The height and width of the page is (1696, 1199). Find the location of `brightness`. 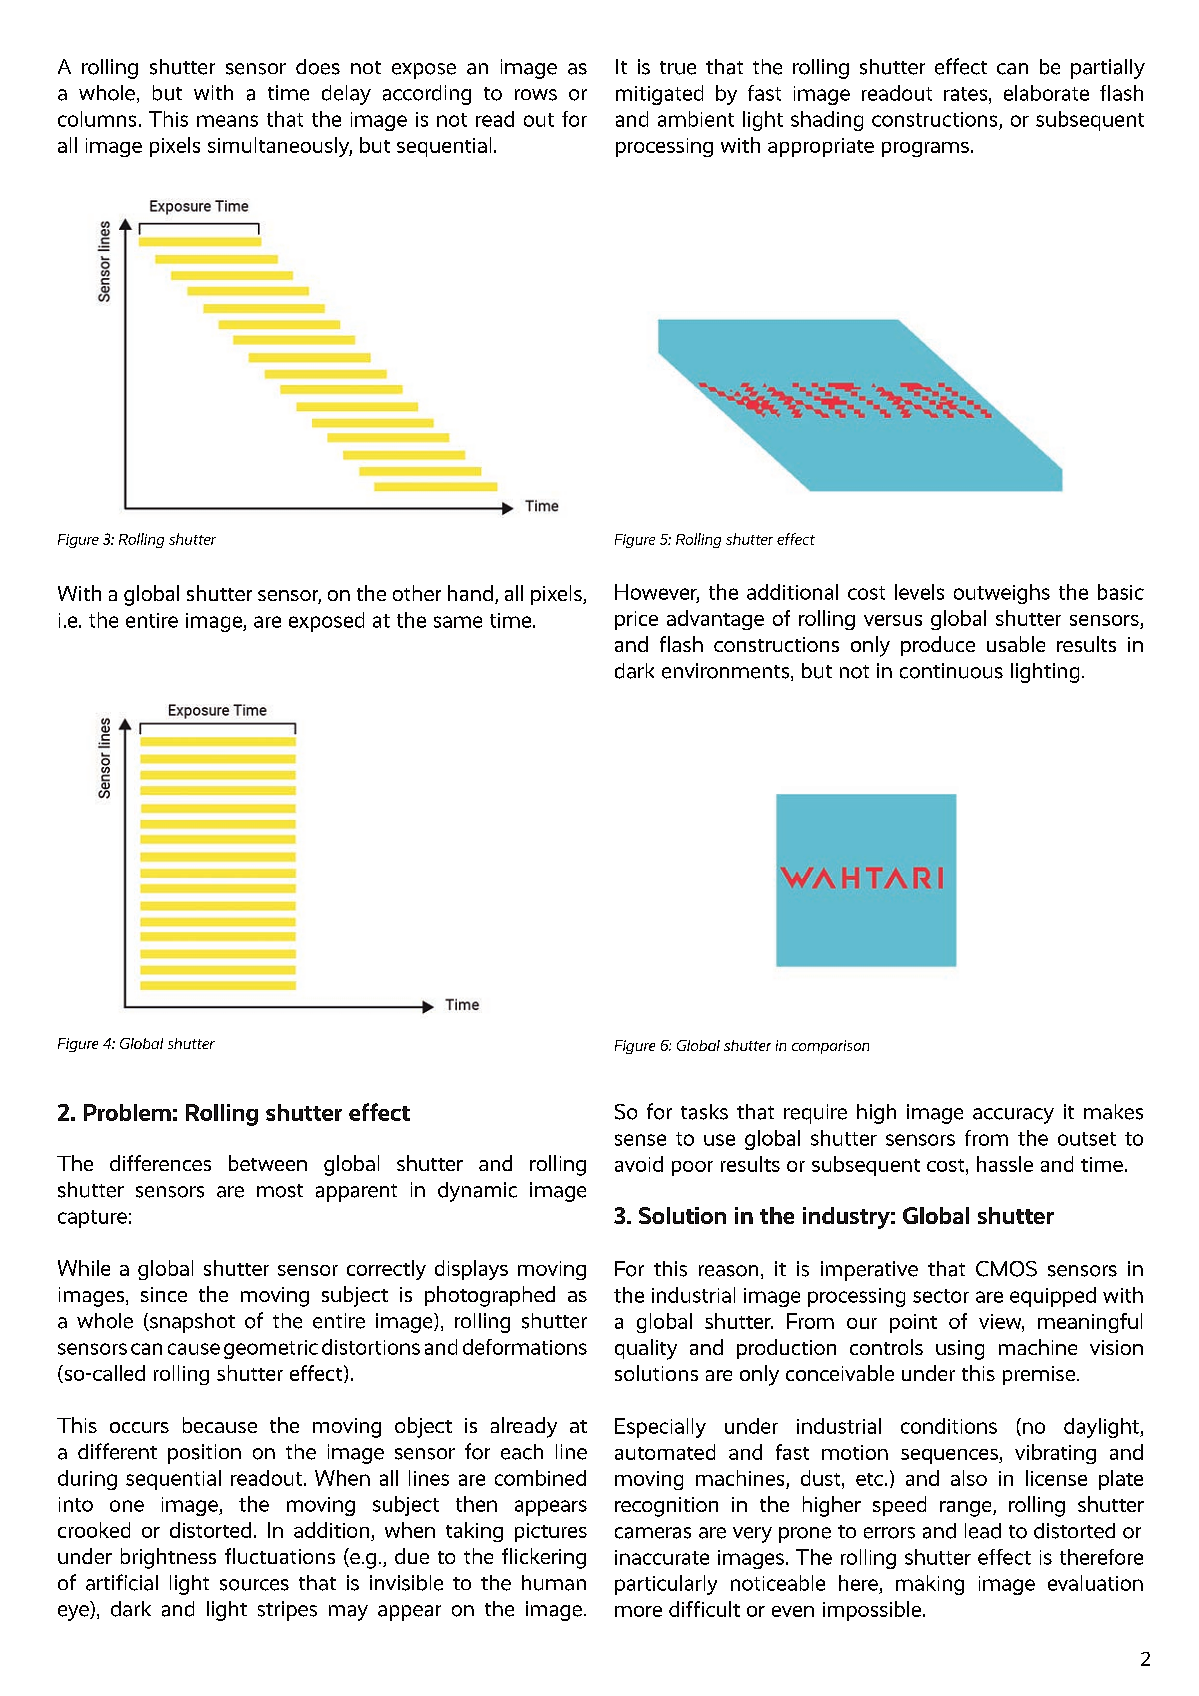

brightness is located at coordinates (168, 1558).
